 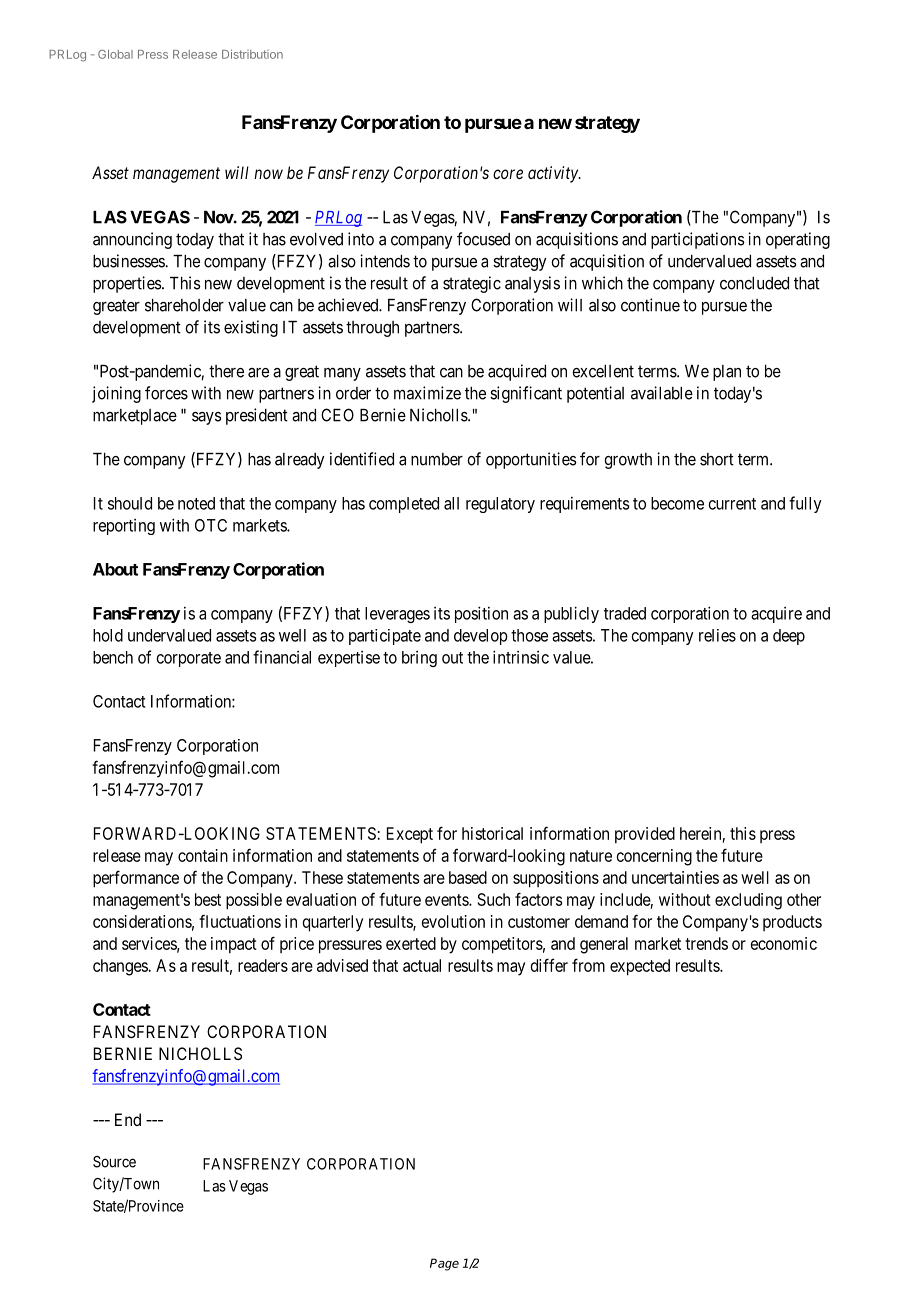 What do you see at coordinates (451, 503) in the page?
I see `all` at bounding box center [451, 503].
